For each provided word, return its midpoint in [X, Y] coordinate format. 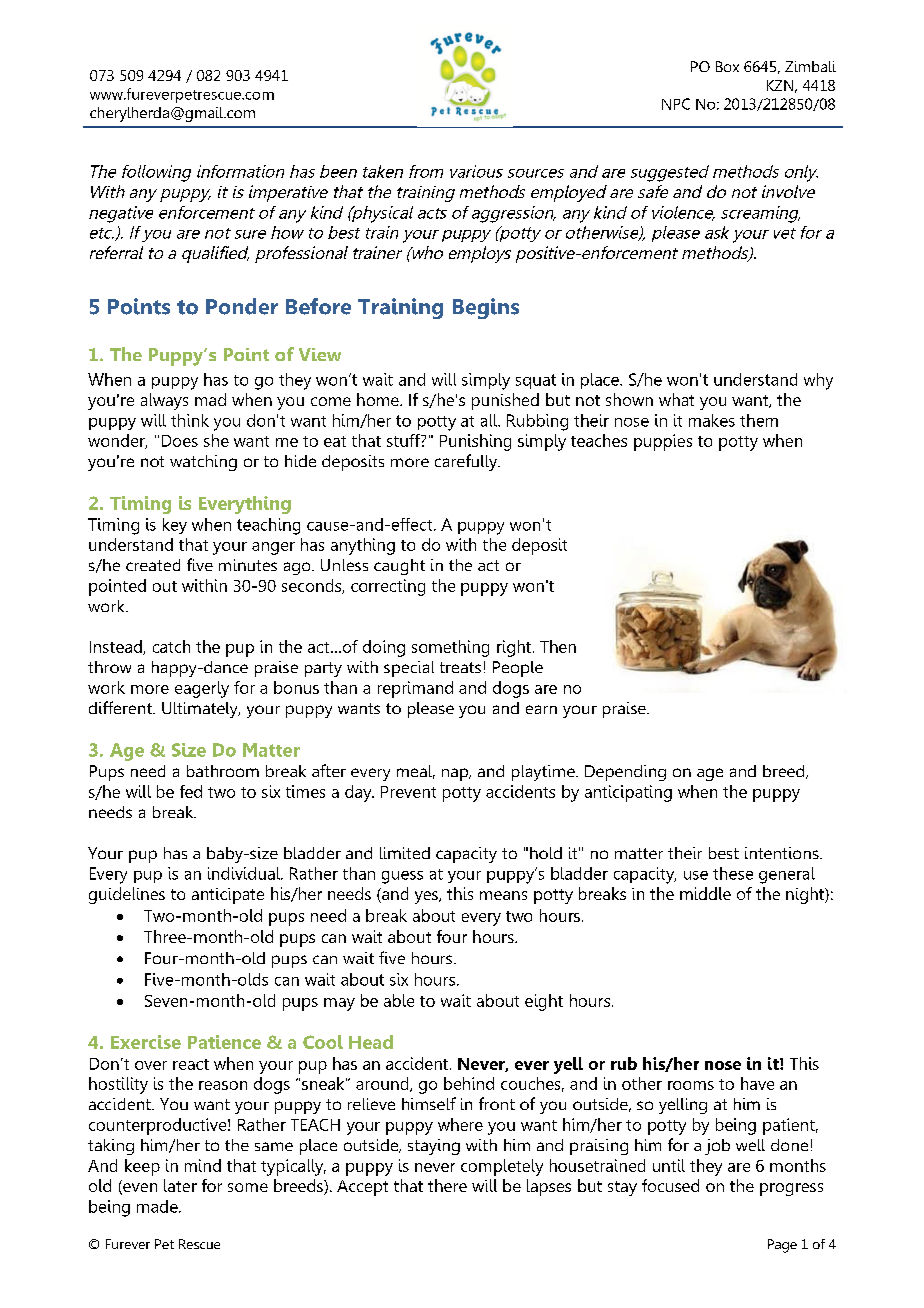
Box [727, 66]
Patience [224, 1042]
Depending [625, 773]
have [757, 1083]
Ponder [242, 306]
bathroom [223, 771]
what [676, 399]
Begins [486, 308]
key [175, 526]
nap [456, 774]
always [164, 401]
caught [399, 567]
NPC [676, 104]
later [180, 1185]
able [399, 1000]
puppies [663, 442]
